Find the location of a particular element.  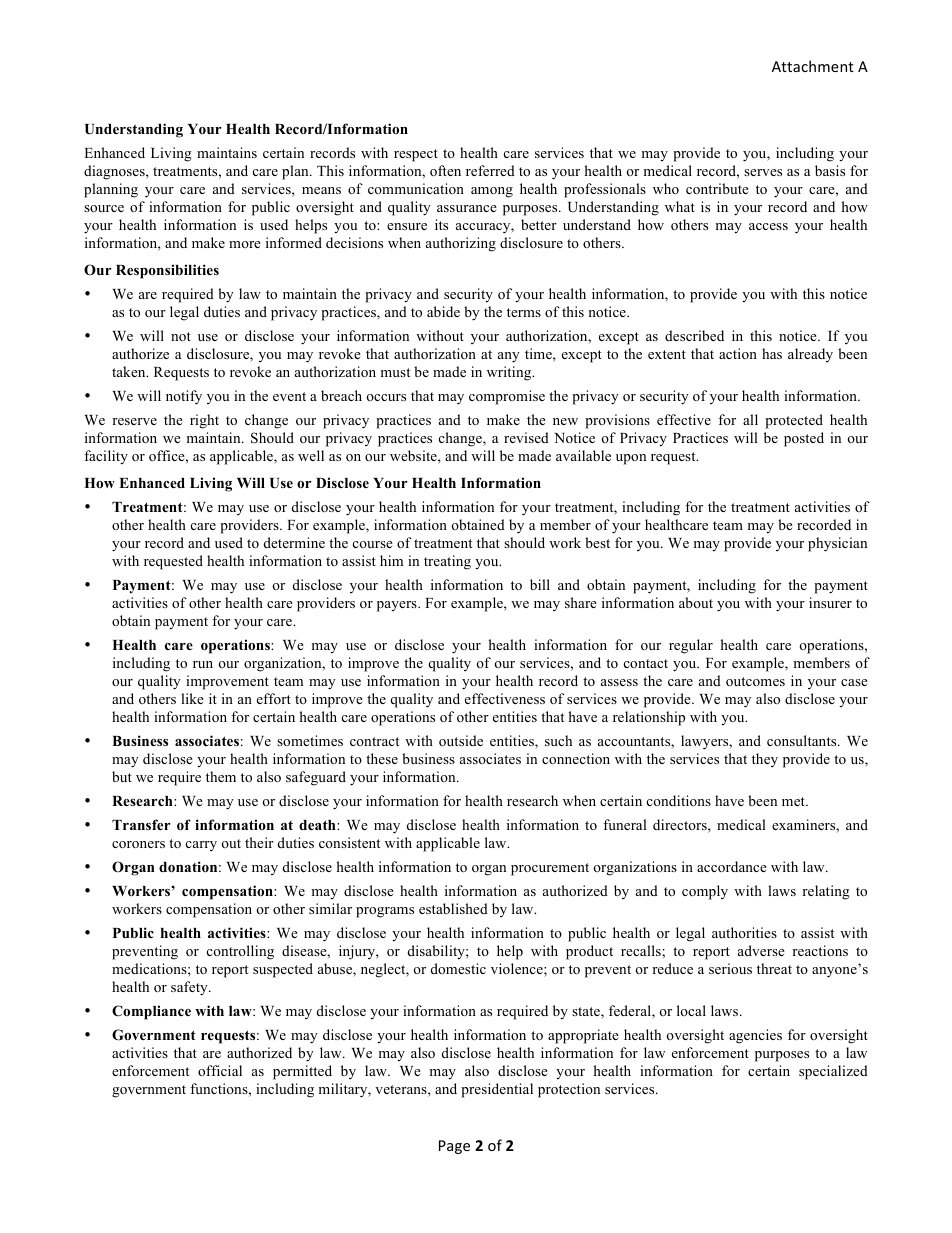

revised is located at coordinates (526, 437).
